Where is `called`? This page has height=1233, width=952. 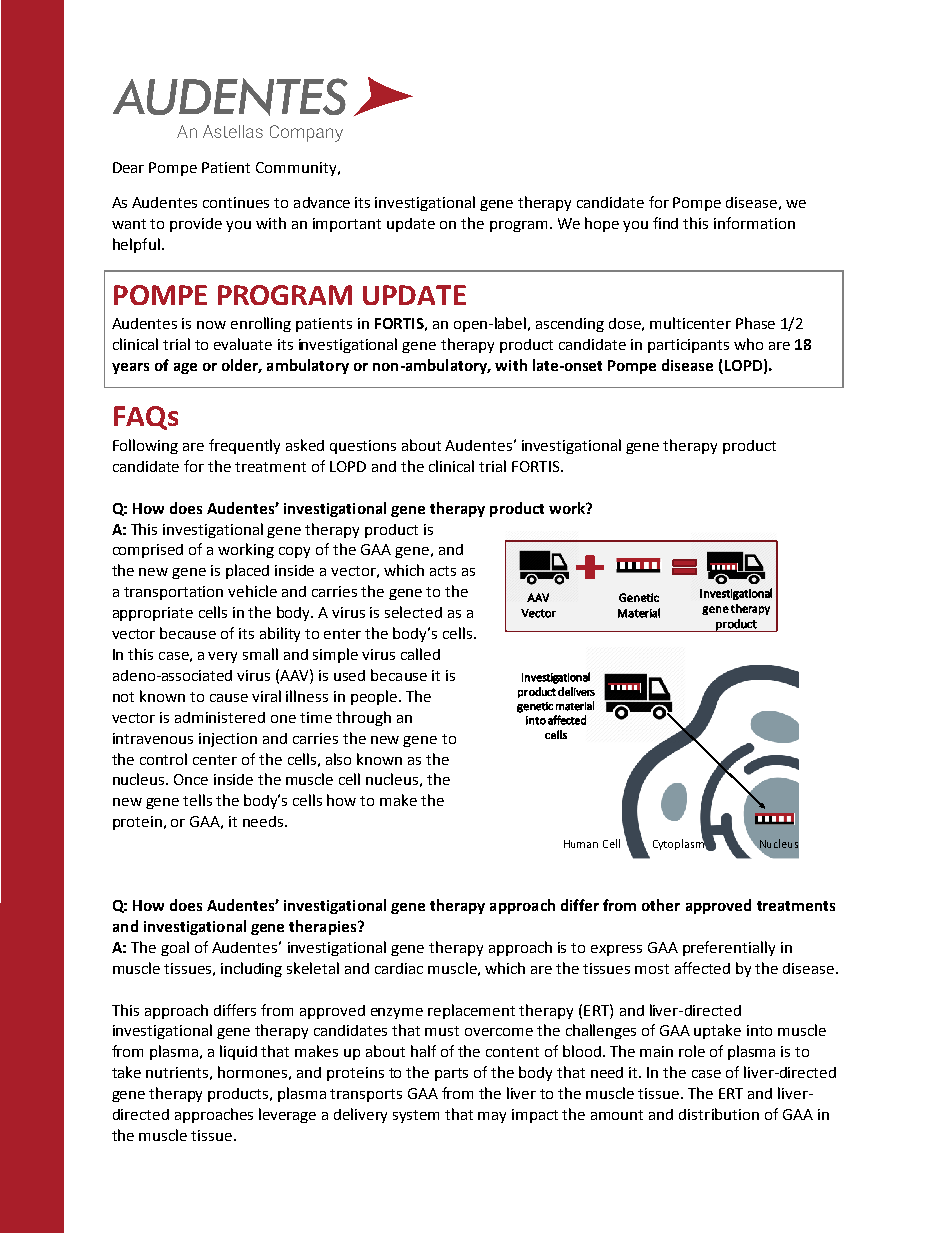
called is located at coordinates (420, 654).
